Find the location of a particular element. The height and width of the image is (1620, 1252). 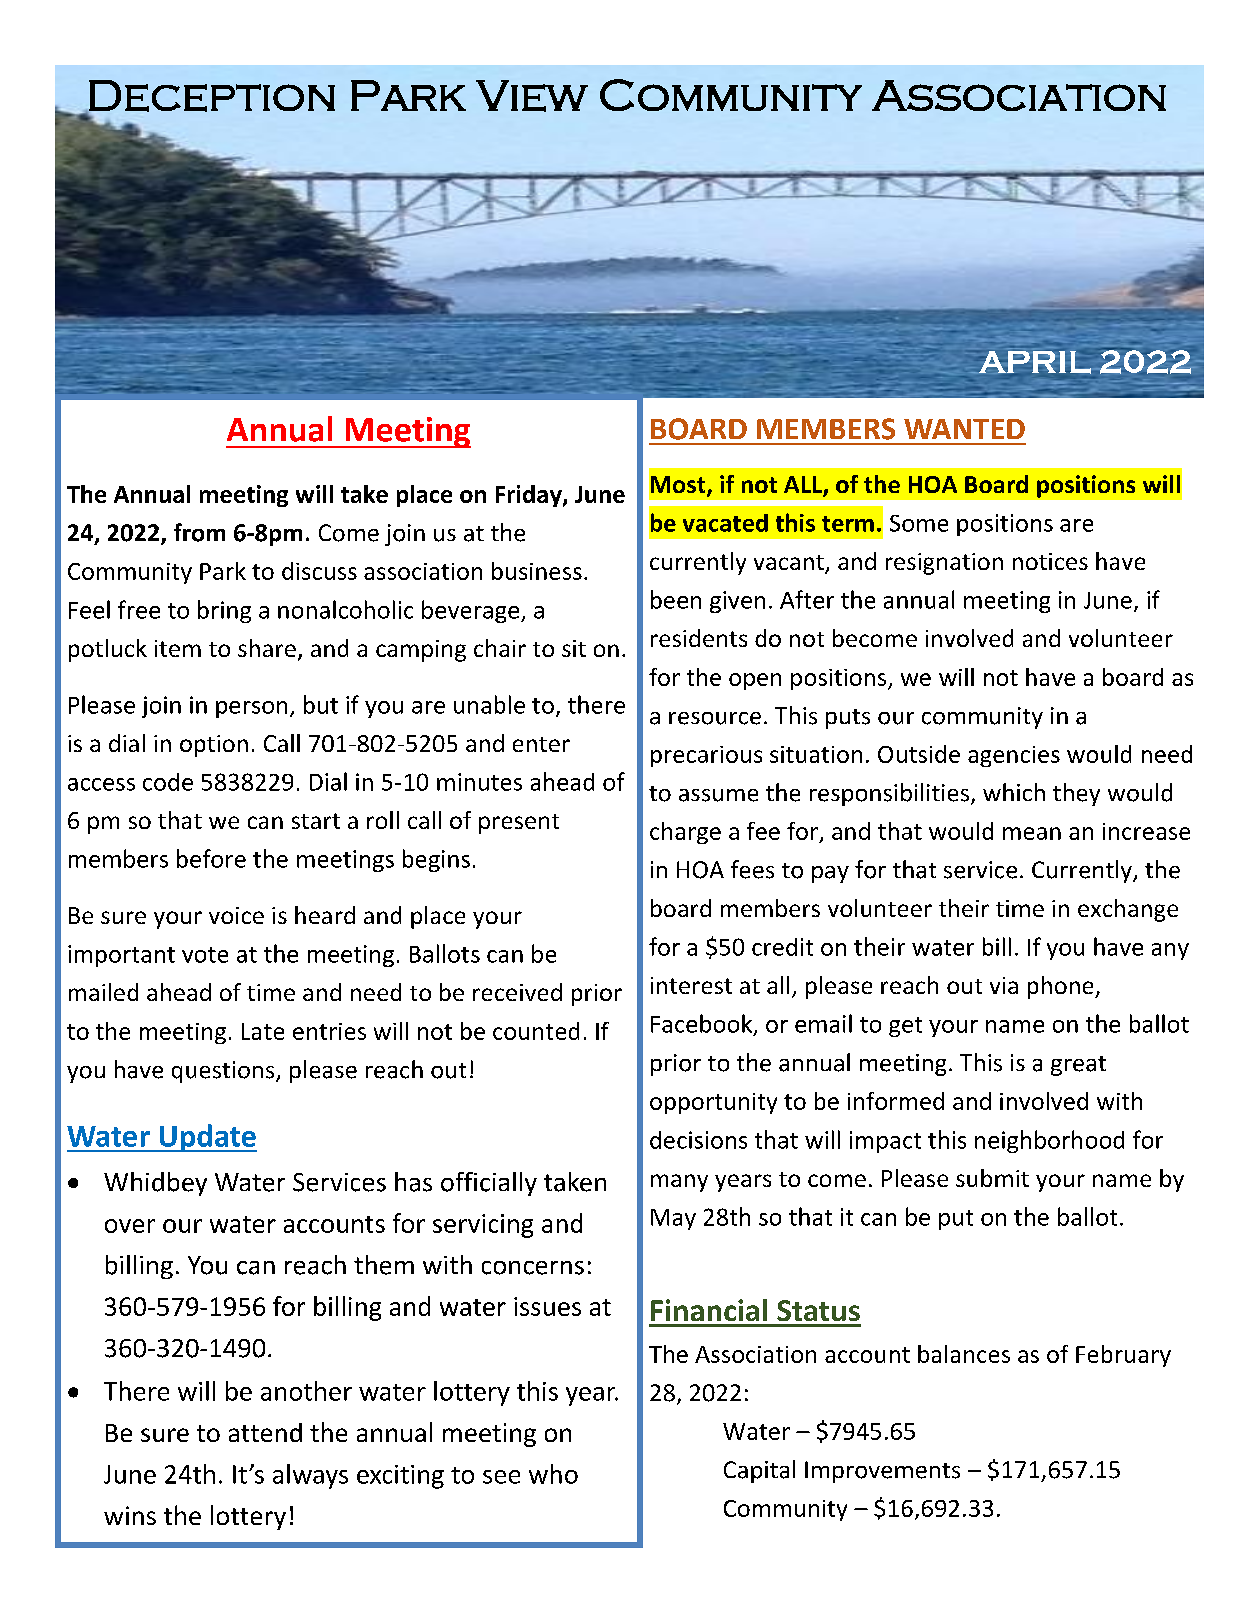

decisions is located at coordinates (698, 1140).
